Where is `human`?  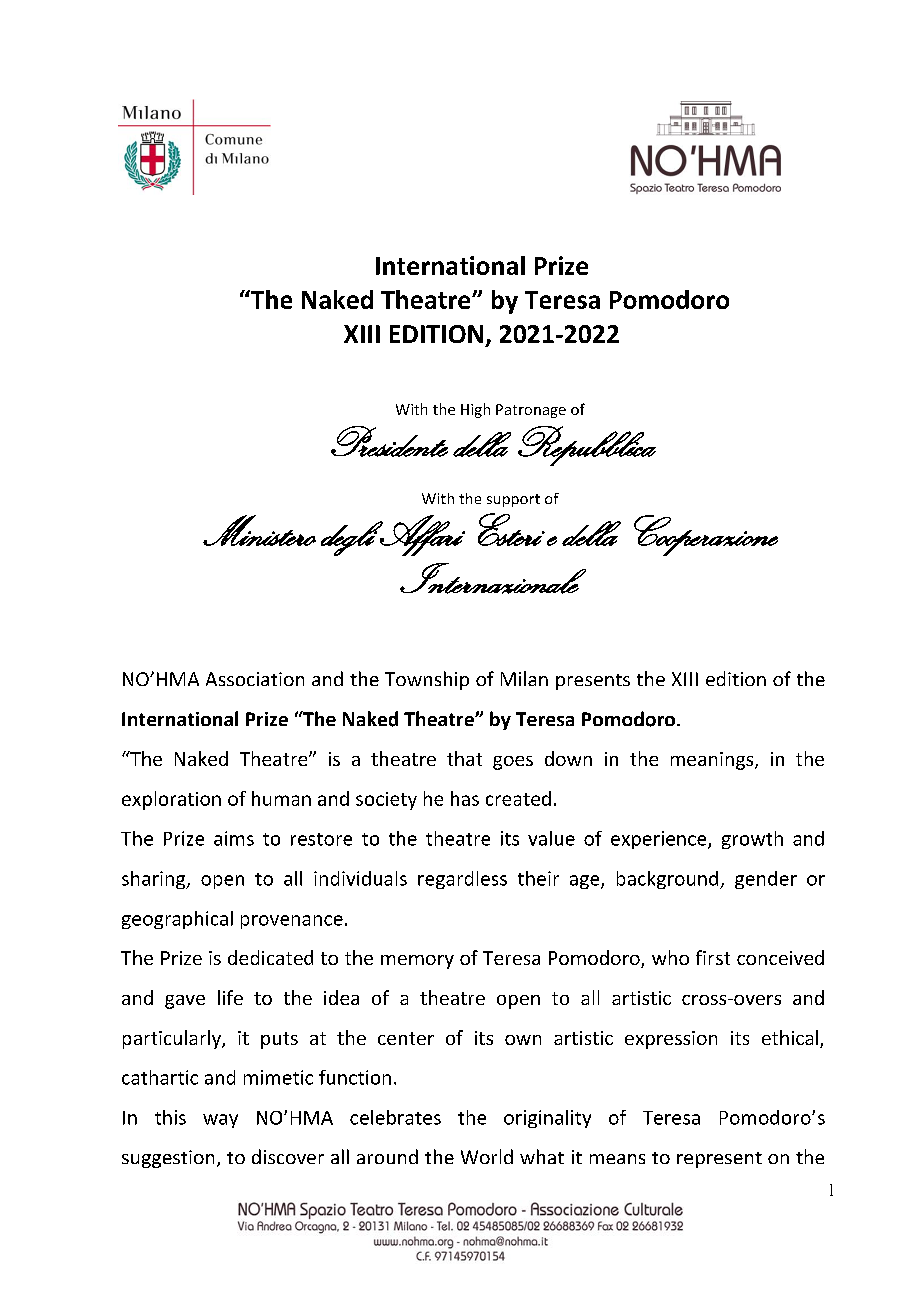
human is located at coordinates (281, 798).
